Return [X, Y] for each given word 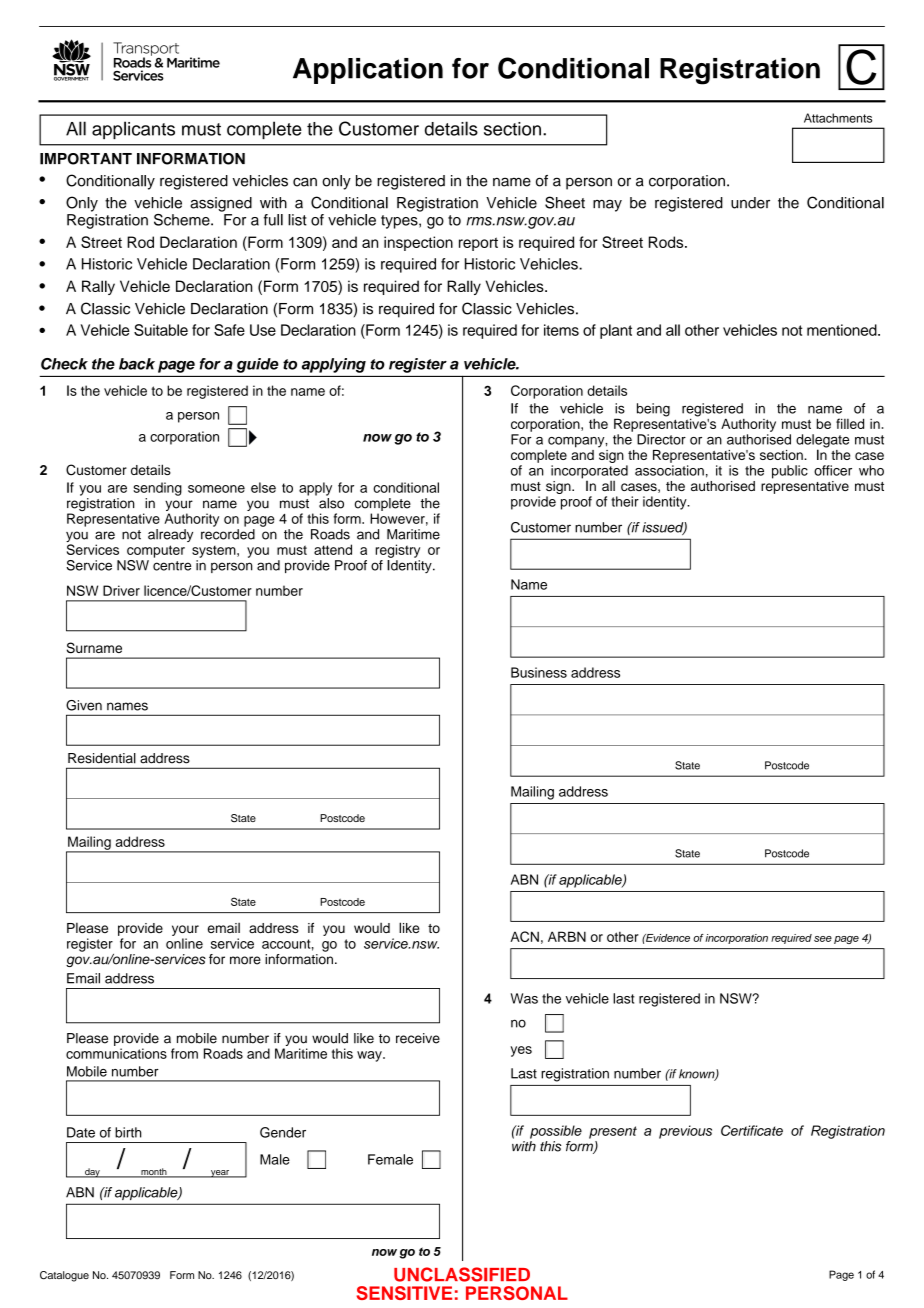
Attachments [838, 118]
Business [539, 672]
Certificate [752, 1130]
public [790, 472]
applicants [133, 130]
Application [368, 71]
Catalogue [64, 1276]
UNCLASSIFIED [462, 1274]
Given [84, 705]
